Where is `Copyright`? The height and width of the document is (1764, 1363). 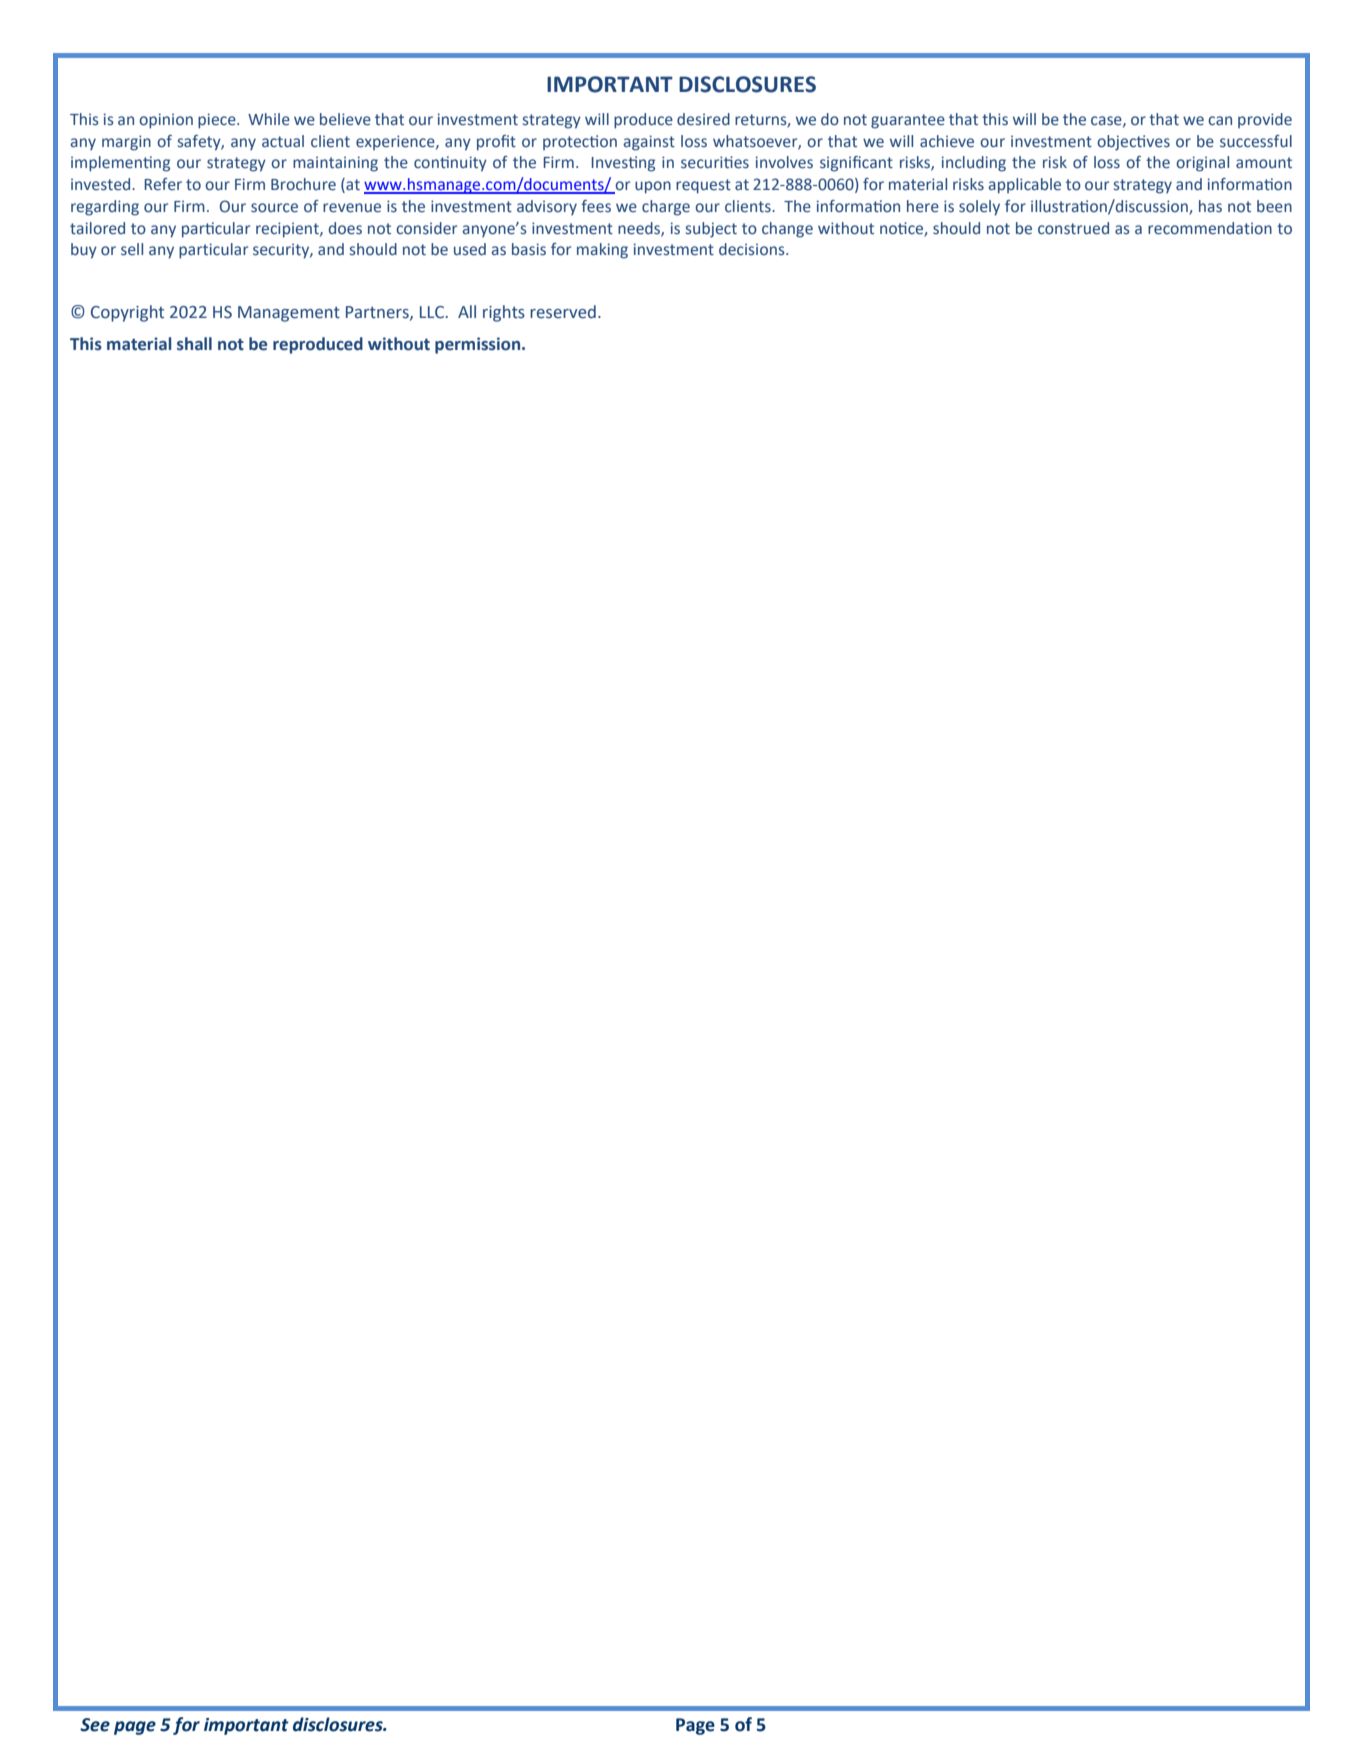 Copyright is located at coordinates (127, 313).
